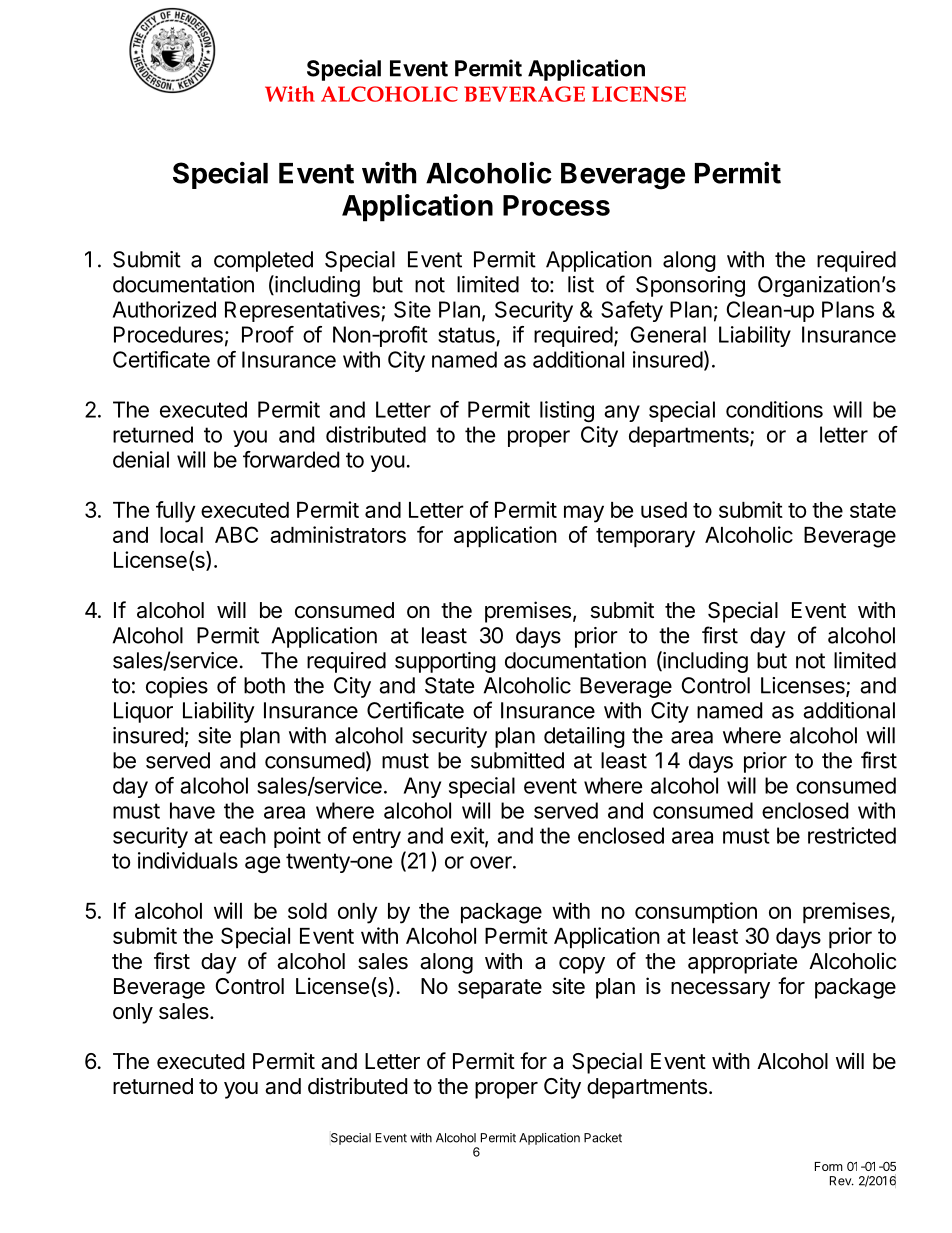 The height and width of the document is (1233, 952). I want to click on sold, so click(307, 911).
